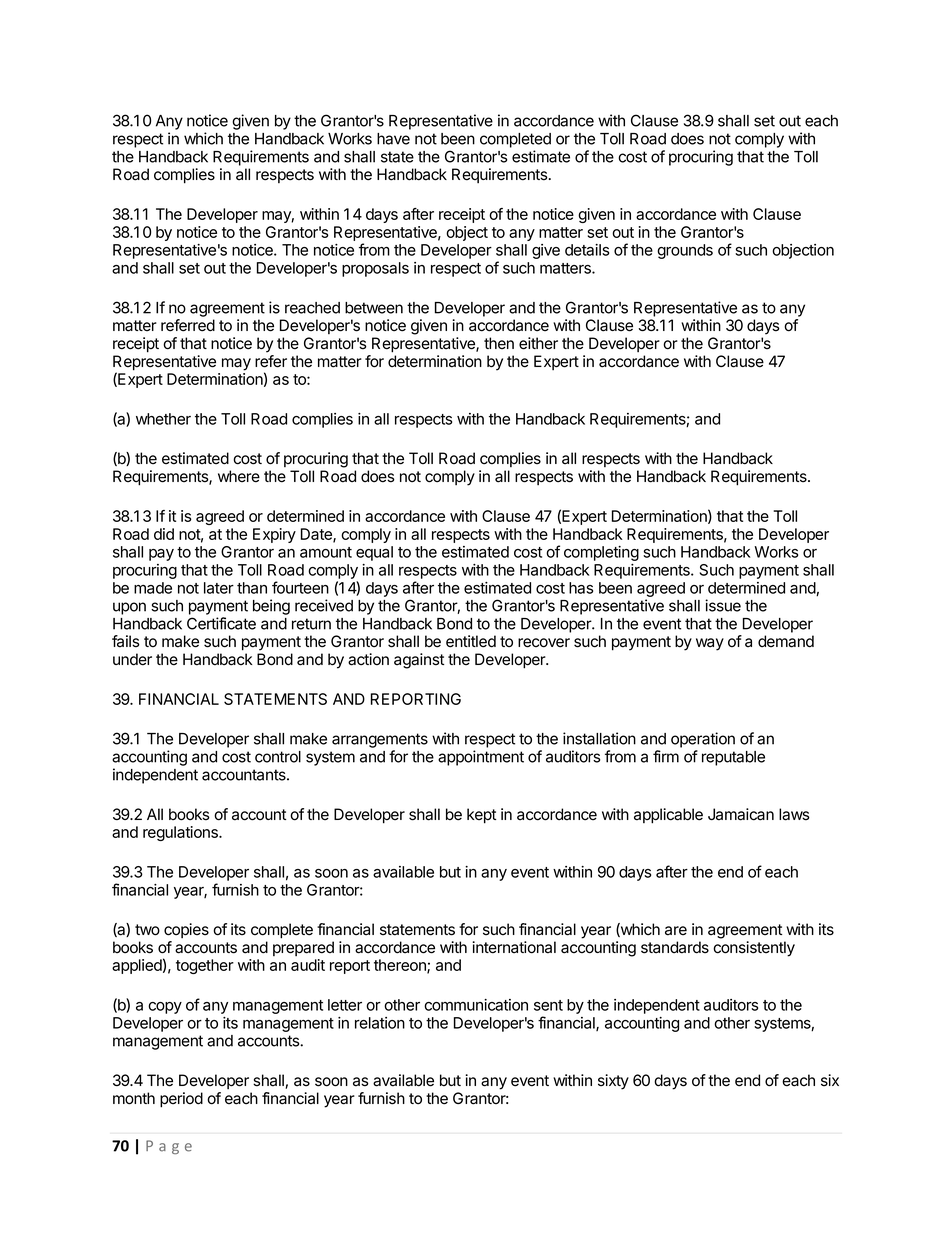 The width and height of the page is (952, 1233). I want to click on have, so click(393, 139).
